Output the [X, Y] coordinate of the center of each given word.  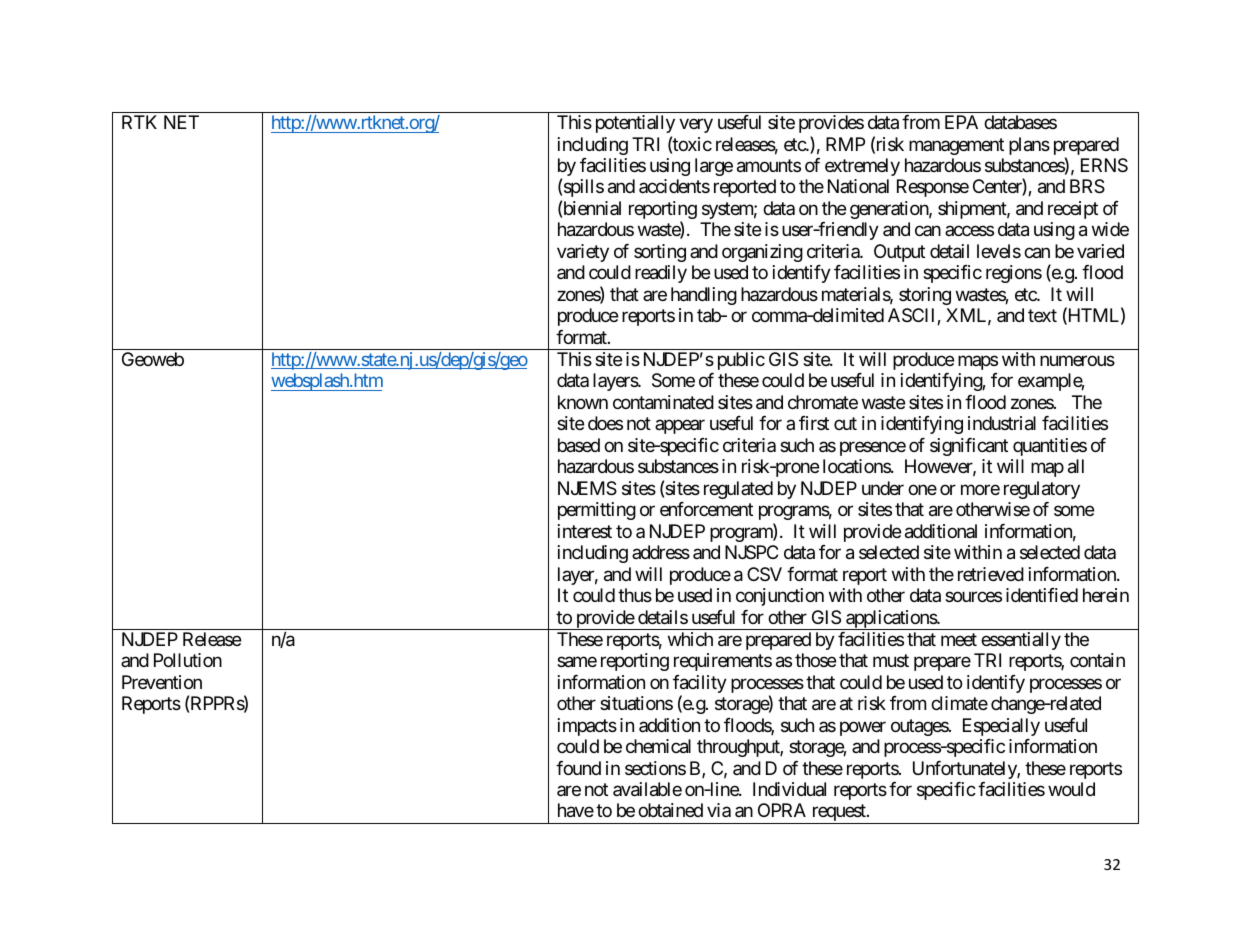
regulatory [1042, 490]
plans [1029, 146]
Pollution [188, 660]
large [714, 167]
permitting [597, 511]
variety [583, 253]
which [690, 639]
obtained [670, 810]
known [583, 402]
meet [959, 639]
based [579, 445]
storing [925, 296]
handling [704, 296]
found [578, 768]
